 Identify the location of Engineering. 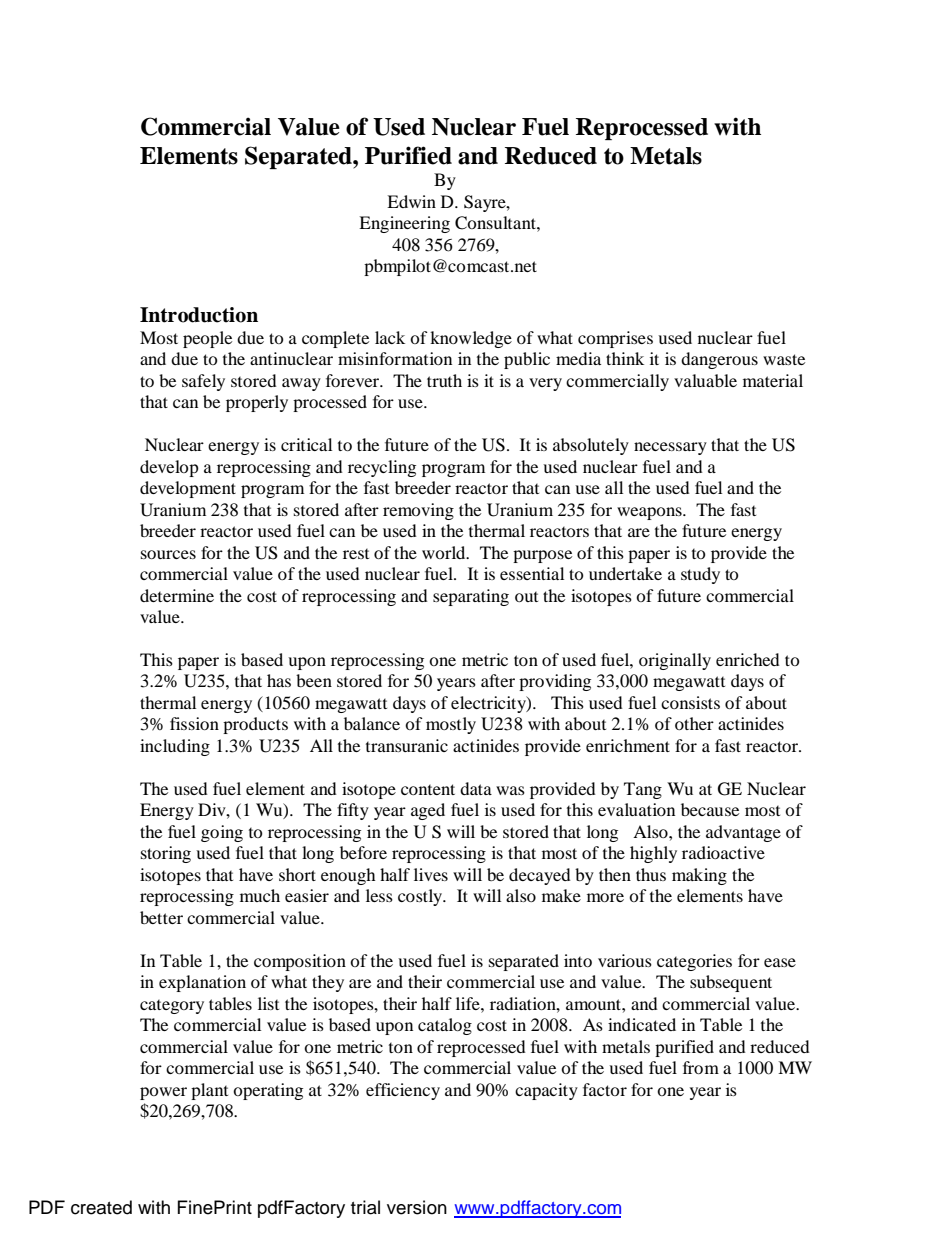
(404, 224).
